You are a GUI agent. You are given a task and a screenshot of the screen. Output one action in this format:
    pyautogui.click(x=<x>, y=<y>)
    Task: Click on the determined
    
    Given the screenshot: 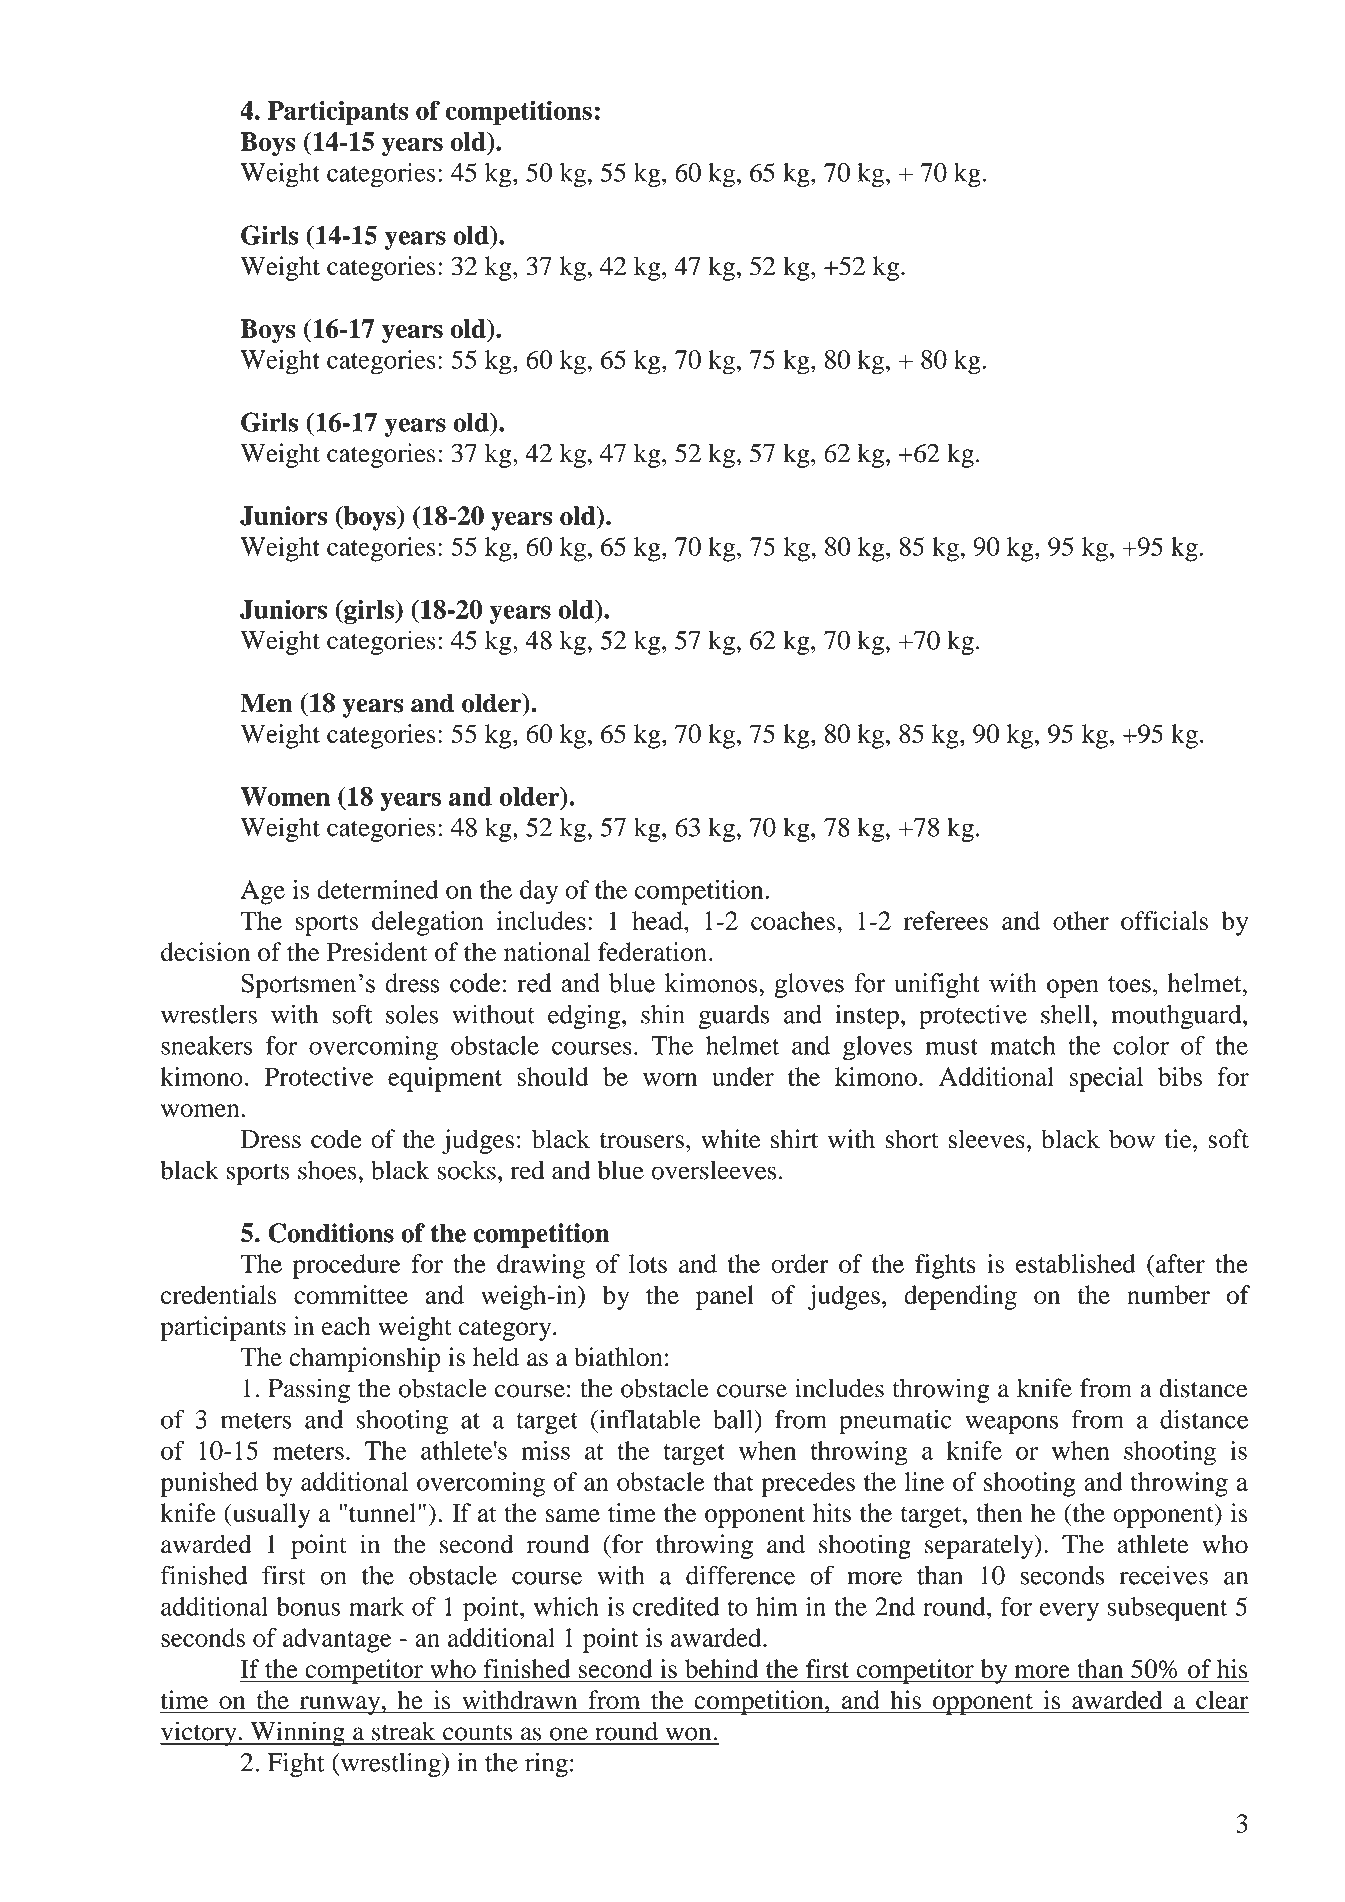 What is the action you would take?
    pyautogui.click(x=377, y=889)
